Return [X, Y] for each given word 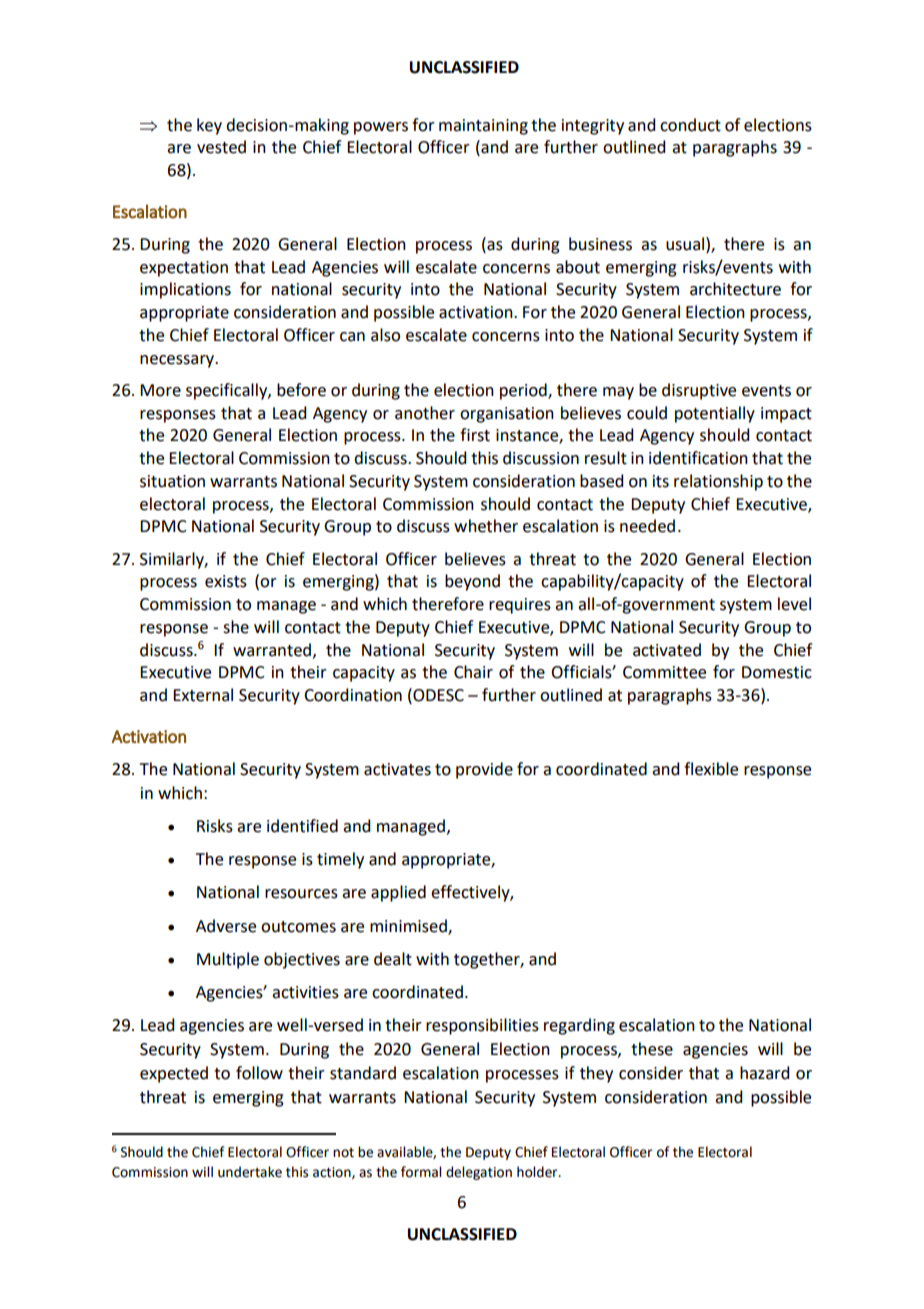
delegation [479, 1173]
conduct [690, 125]
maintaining [483, 127]
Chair [473, 672]
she [236, 627]
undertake [250, 1172]
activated [667, 650]
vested [221, 147]
